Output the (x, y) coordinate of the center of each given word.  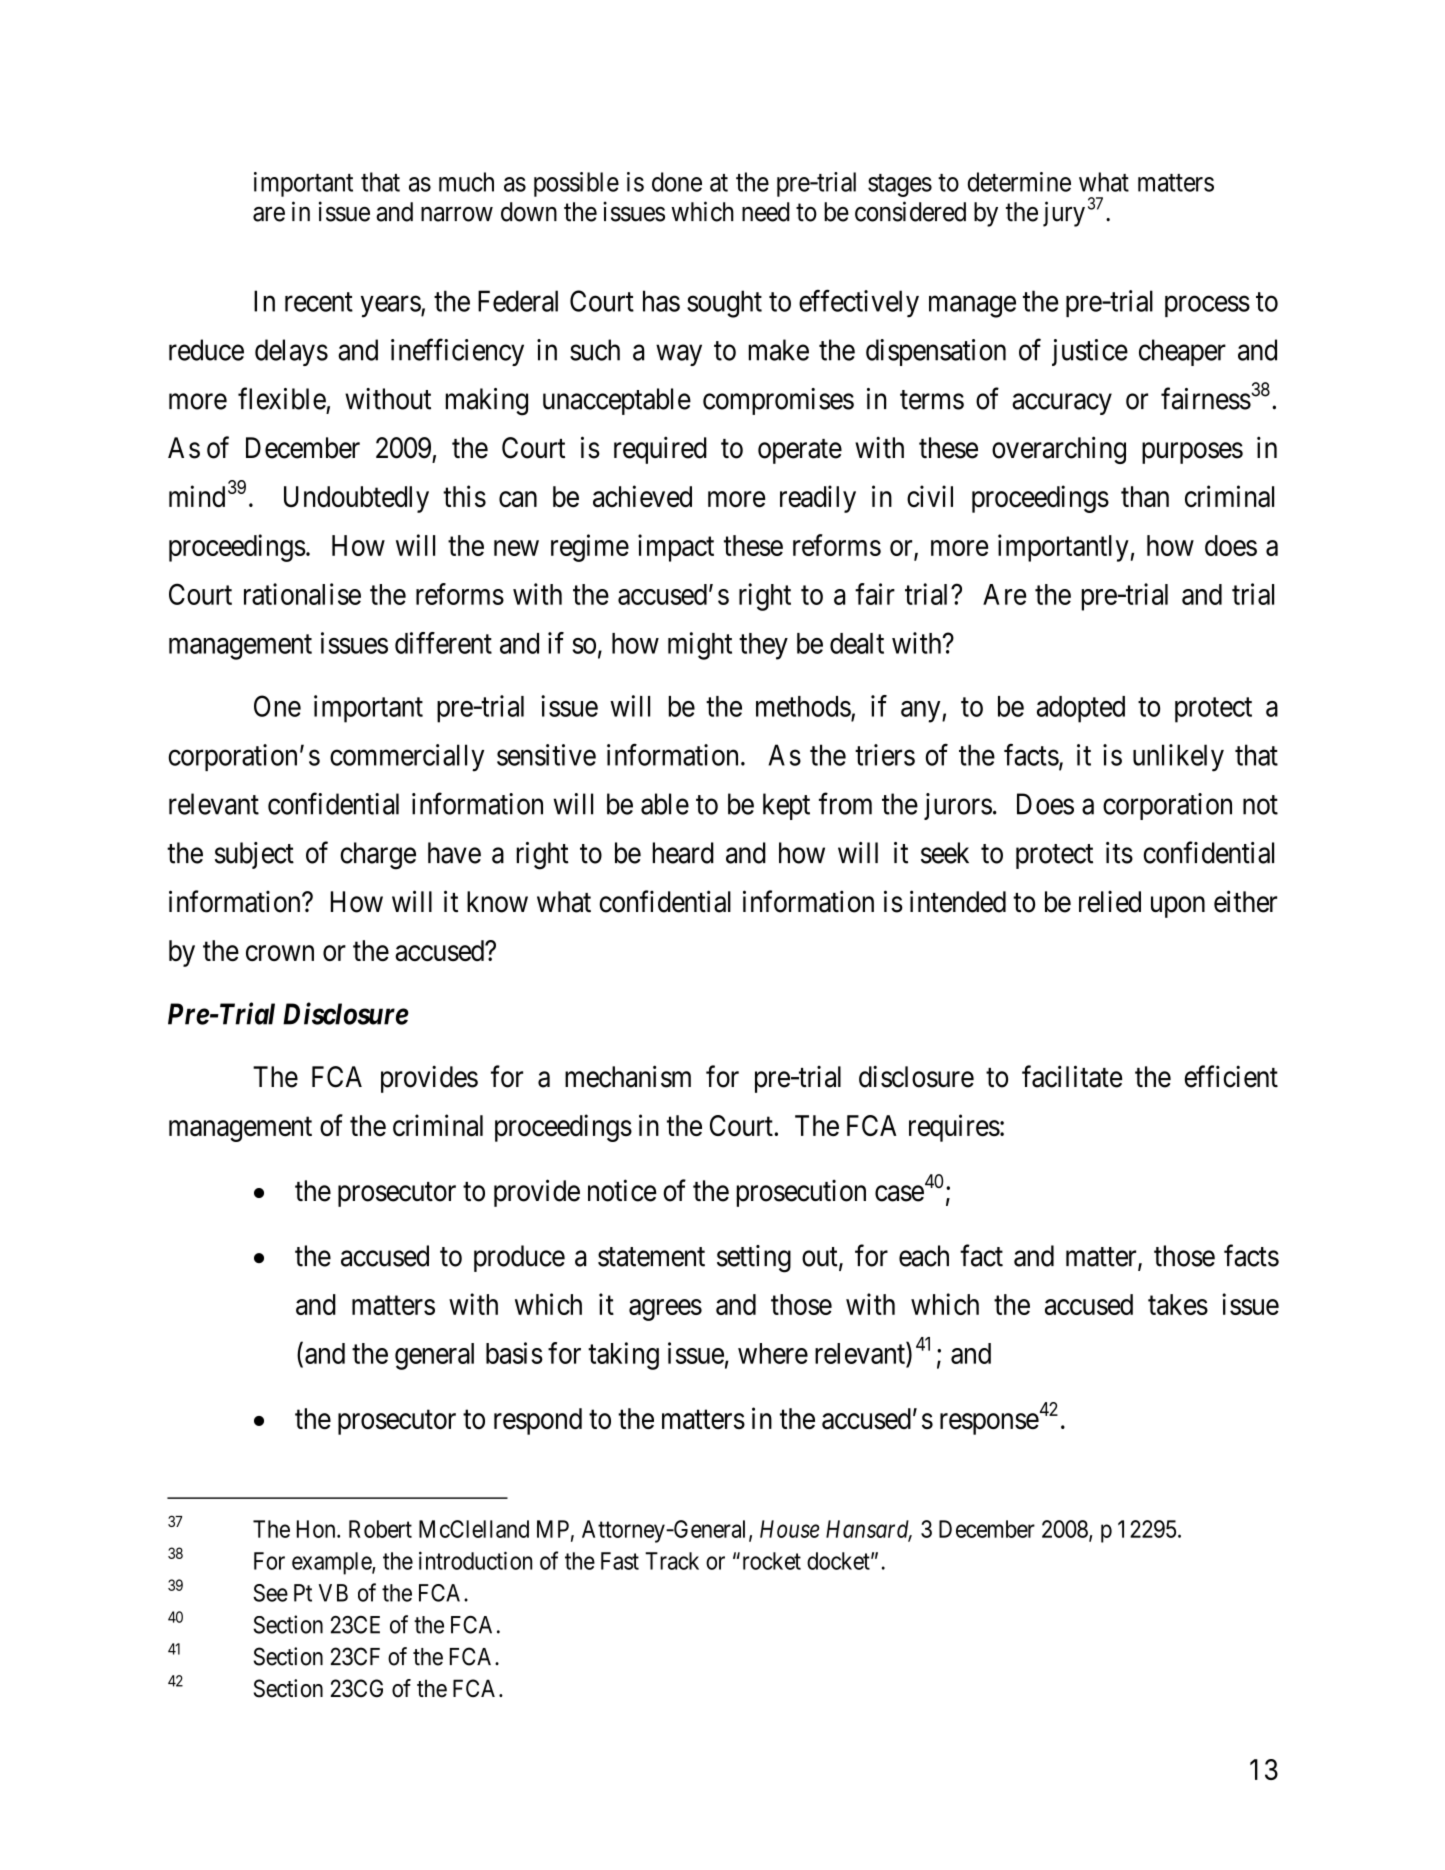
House (789, 1529)
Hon (317, 1529)
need (766, 212)
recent (319, 302)
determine (1019, 182)
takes (1178, 1304)
